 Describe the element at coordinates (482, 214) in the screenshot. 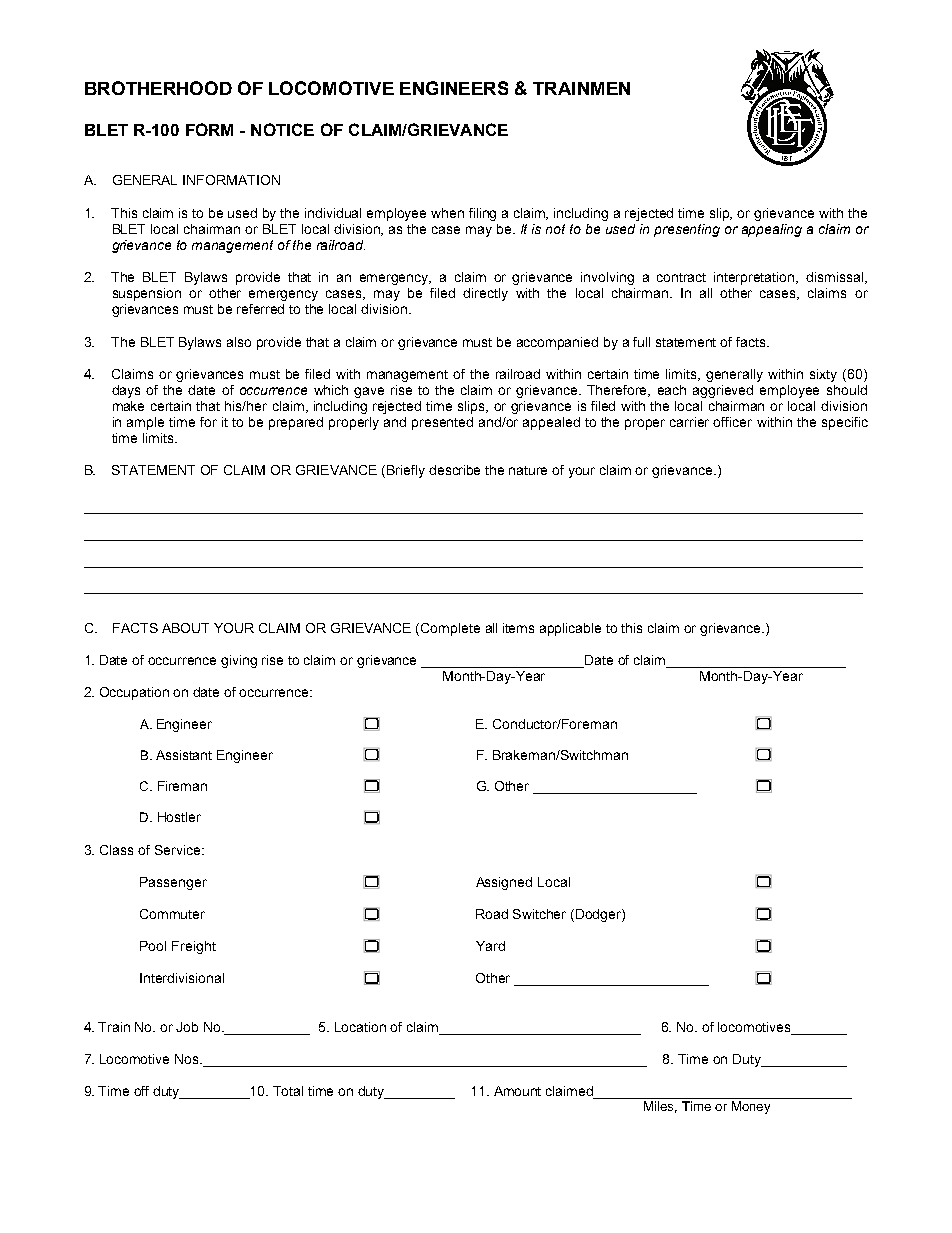

I see `filing` at that location.
